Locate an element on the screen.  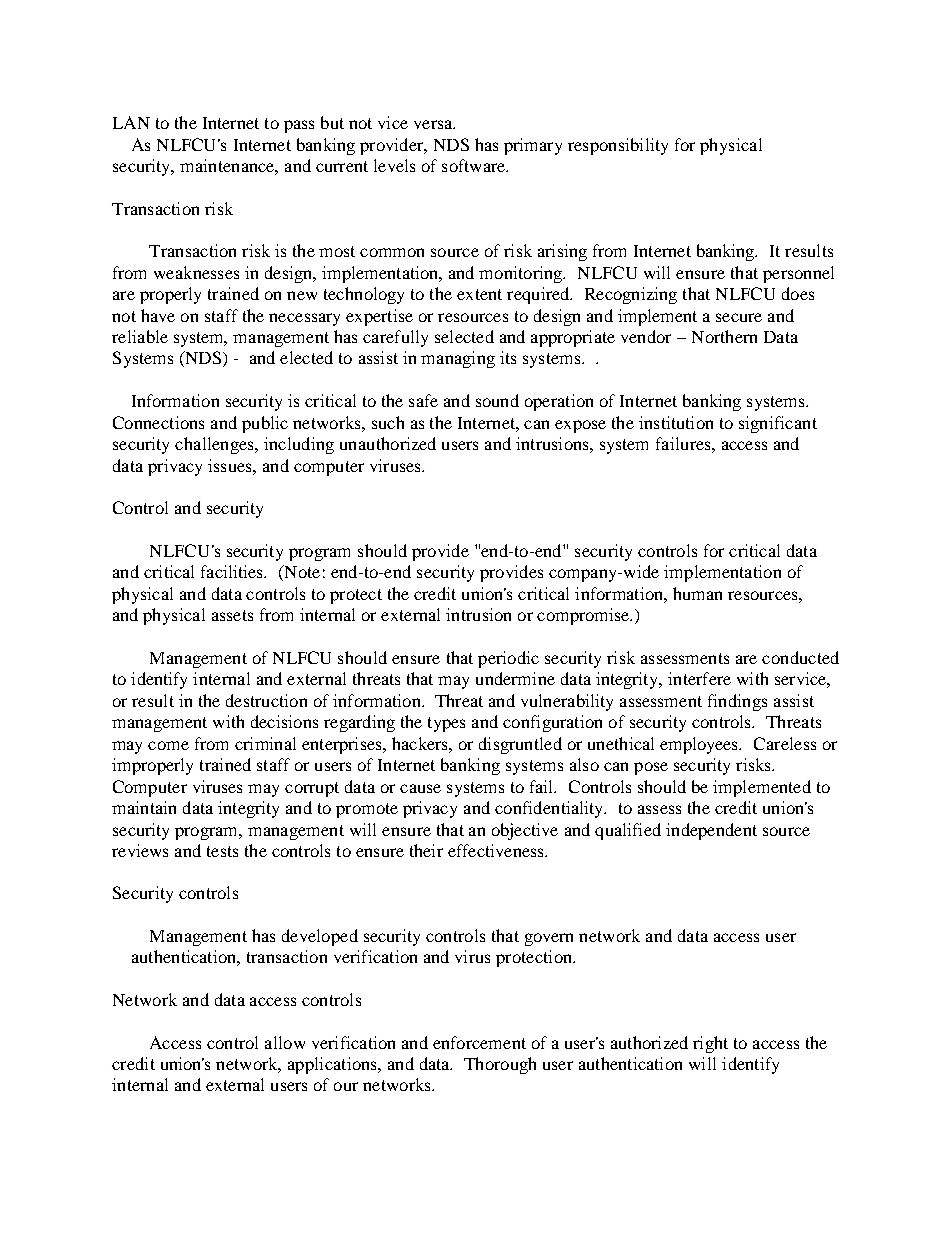
effectiveness is located at coordinates (497, 850).
